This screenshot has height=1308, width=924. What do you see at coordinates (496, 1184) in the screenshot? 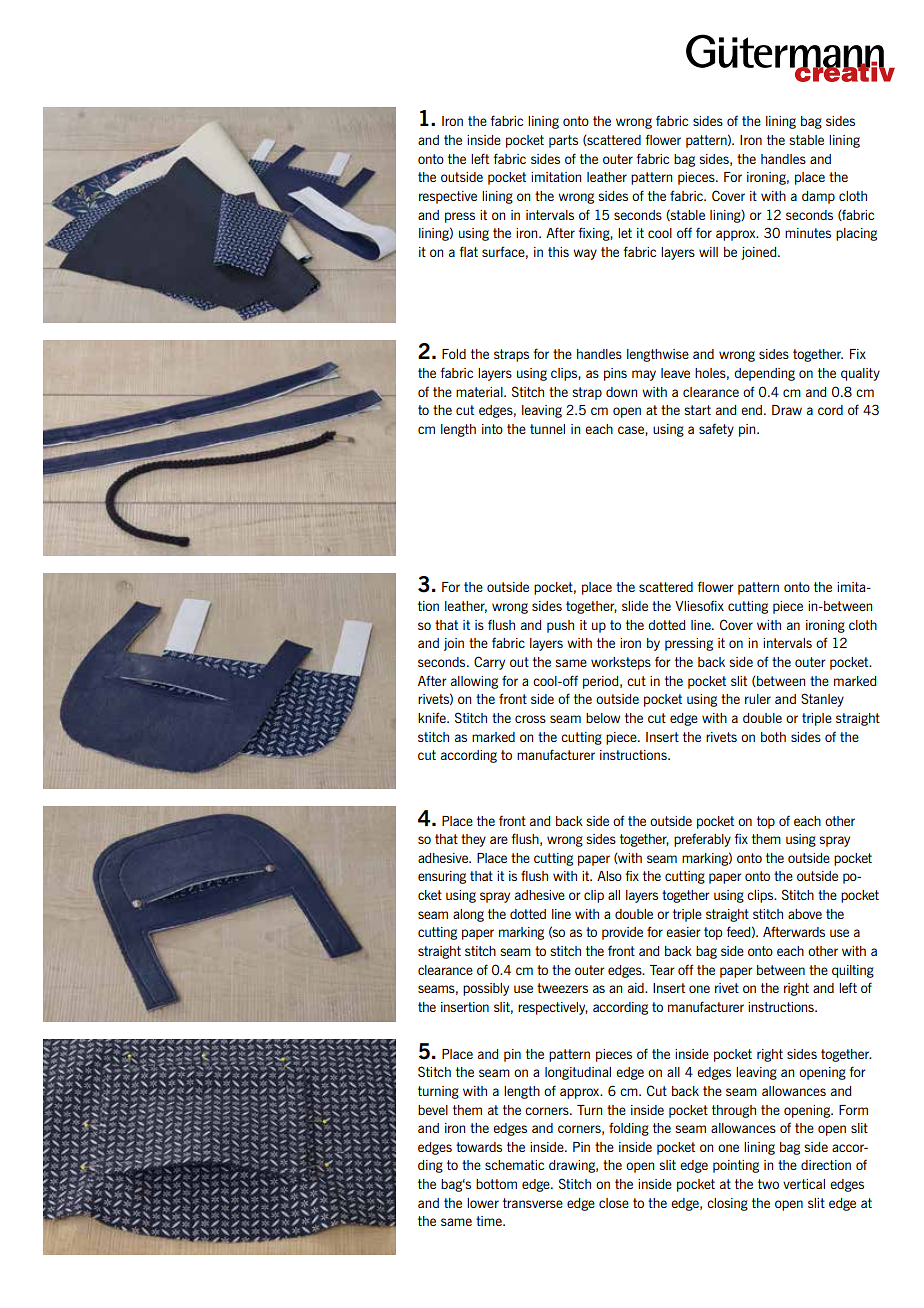
I see `bottom` at bounding box center [496, 1184].
